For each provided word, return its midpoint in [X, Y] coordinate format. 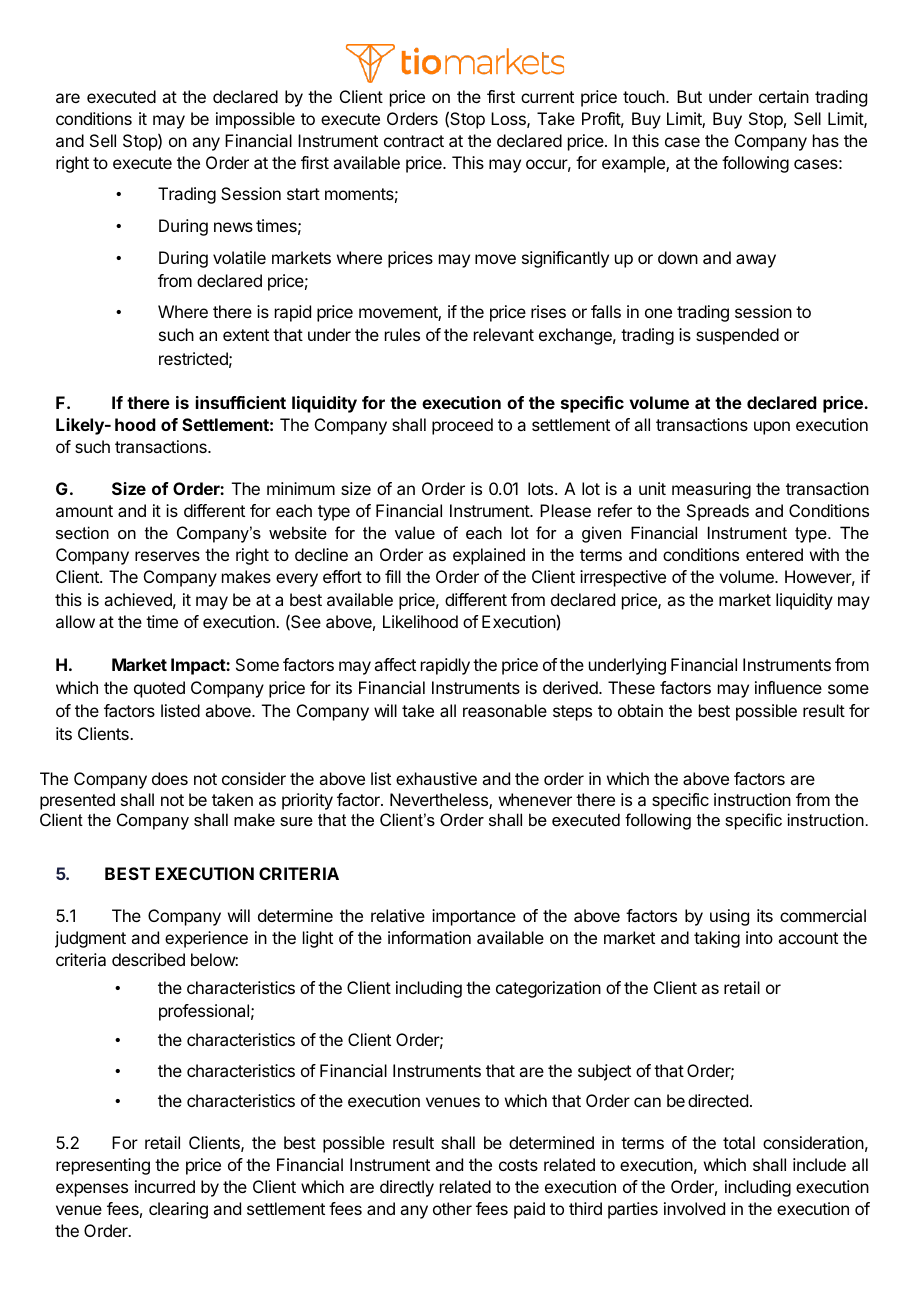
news [233, 227]
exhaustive [436, 778]
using [729, 917]
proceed [462, 426]
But [689, 96]
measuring [711, 490]
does [170, 778]
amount [84, 511]
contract [414, 141]
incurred [165, 1186]
